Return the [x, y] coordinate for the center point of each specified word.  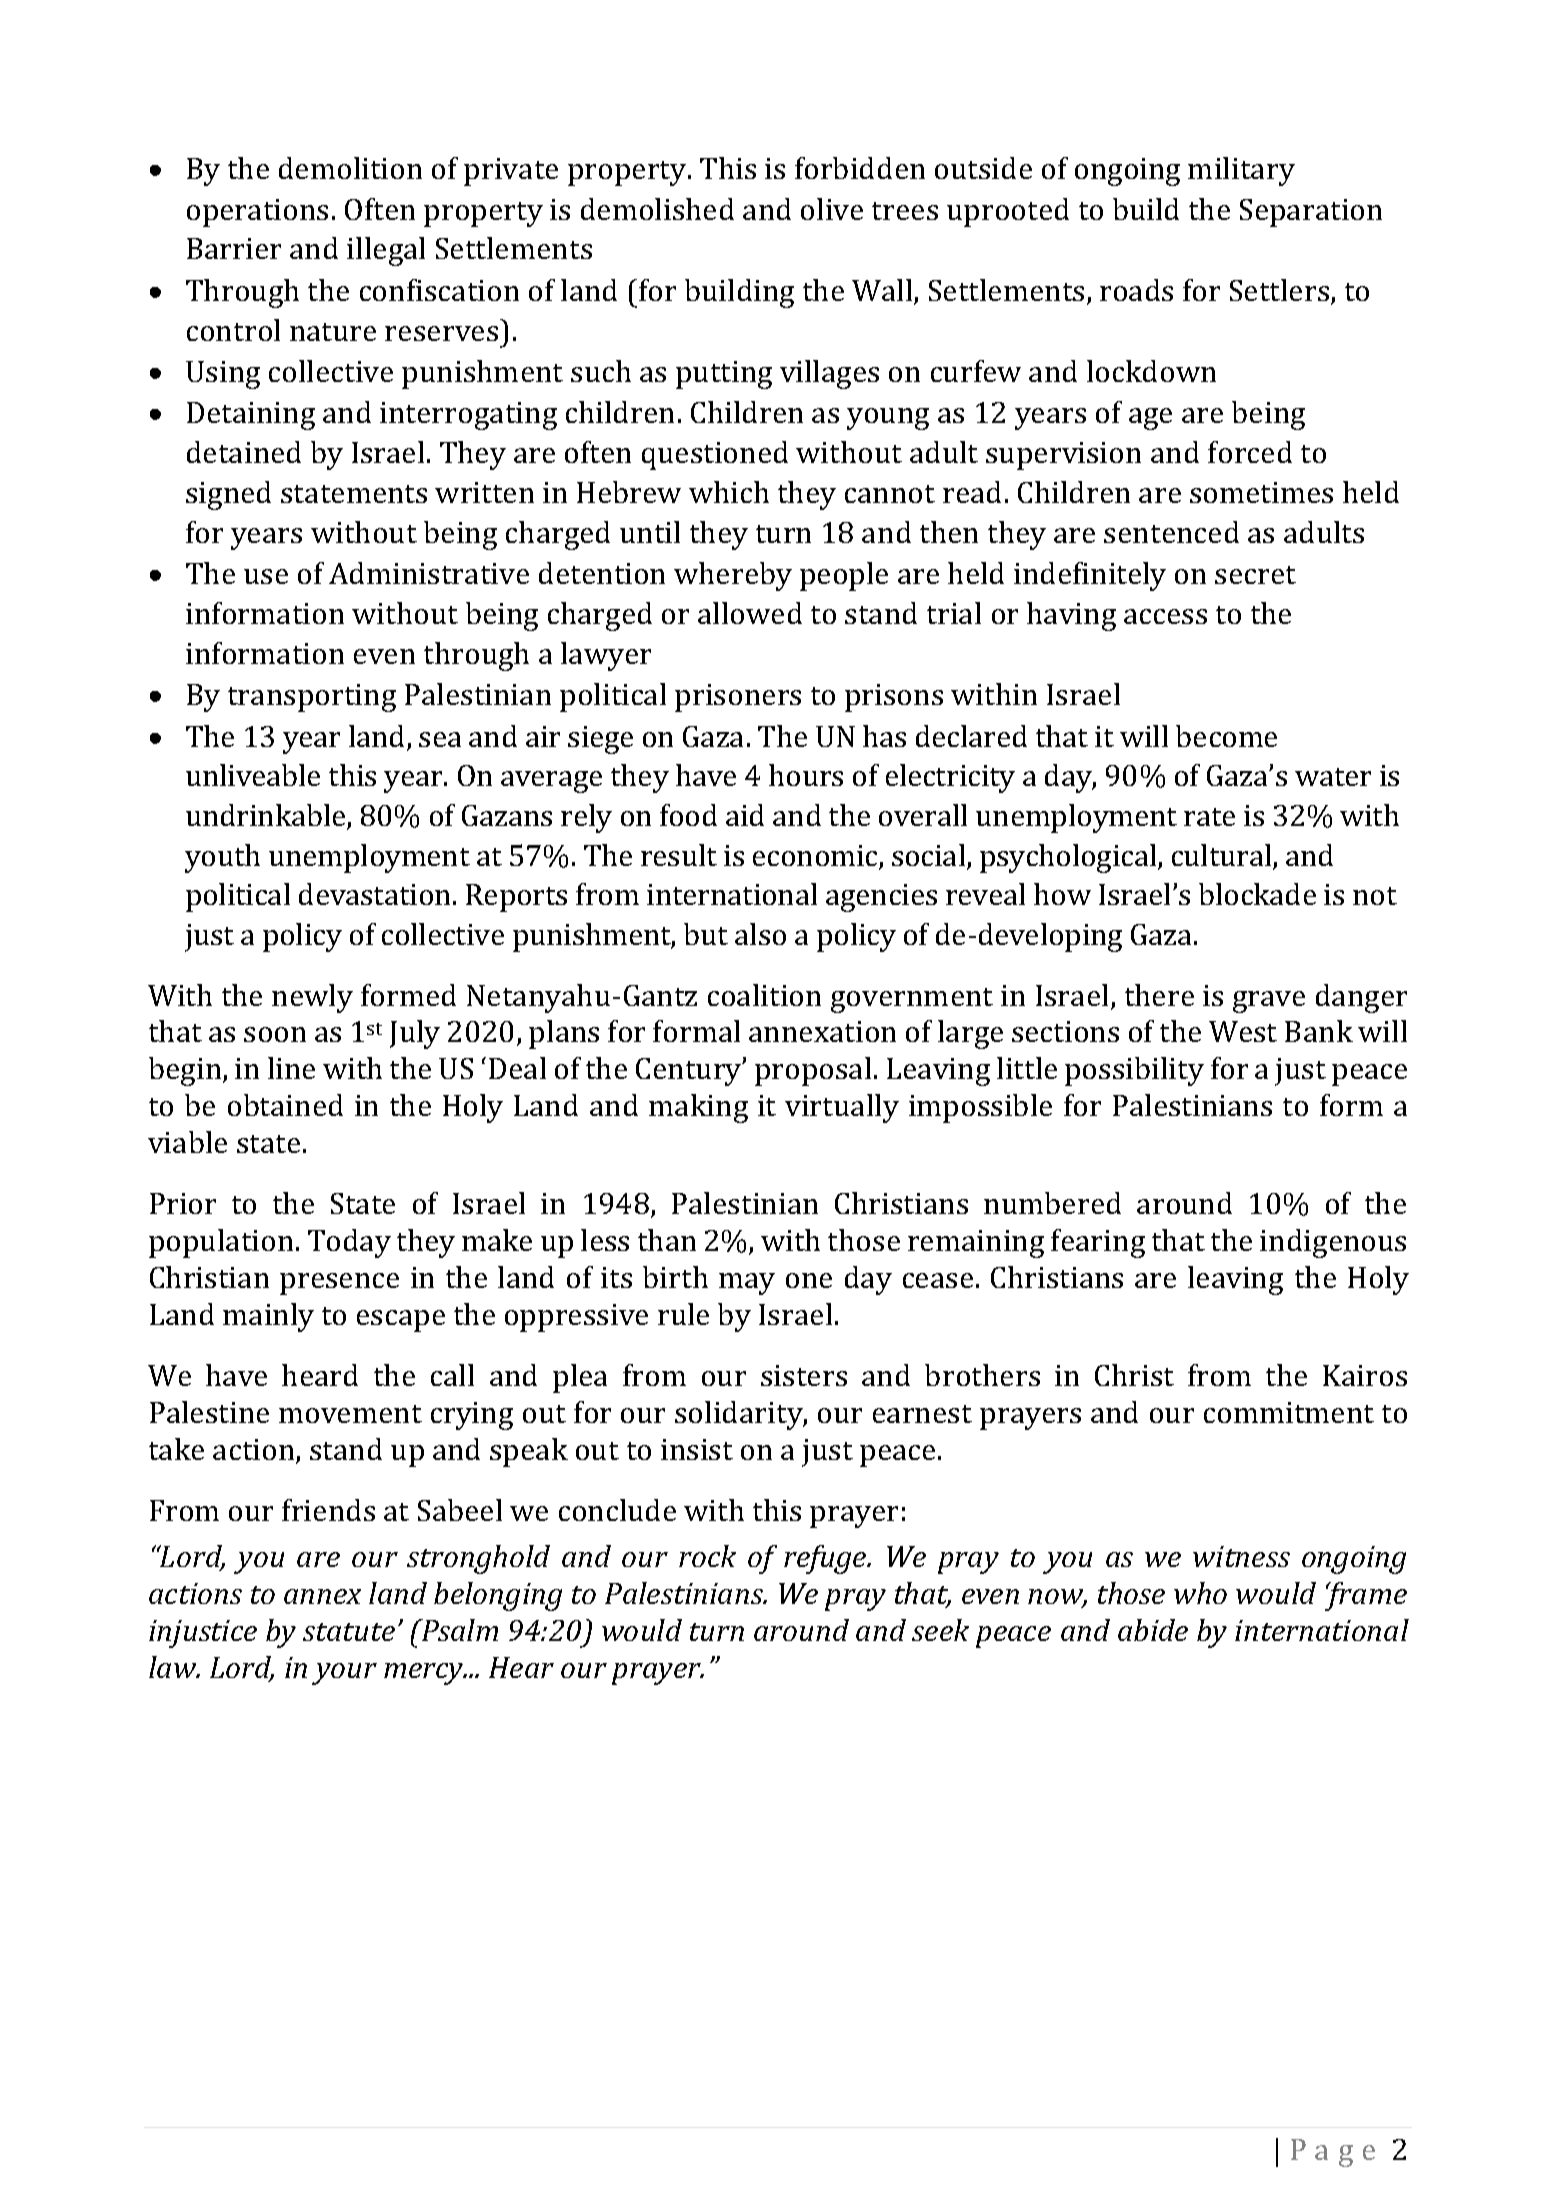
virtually [842, 1108]
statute [349, 1632]
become [1226, 736]
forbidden [860, 168]
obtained [285, 1105]
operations [257, 213]
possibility [1134, 1071]
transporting [312, 698]
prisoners [738, 698]
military [1241, 171]
